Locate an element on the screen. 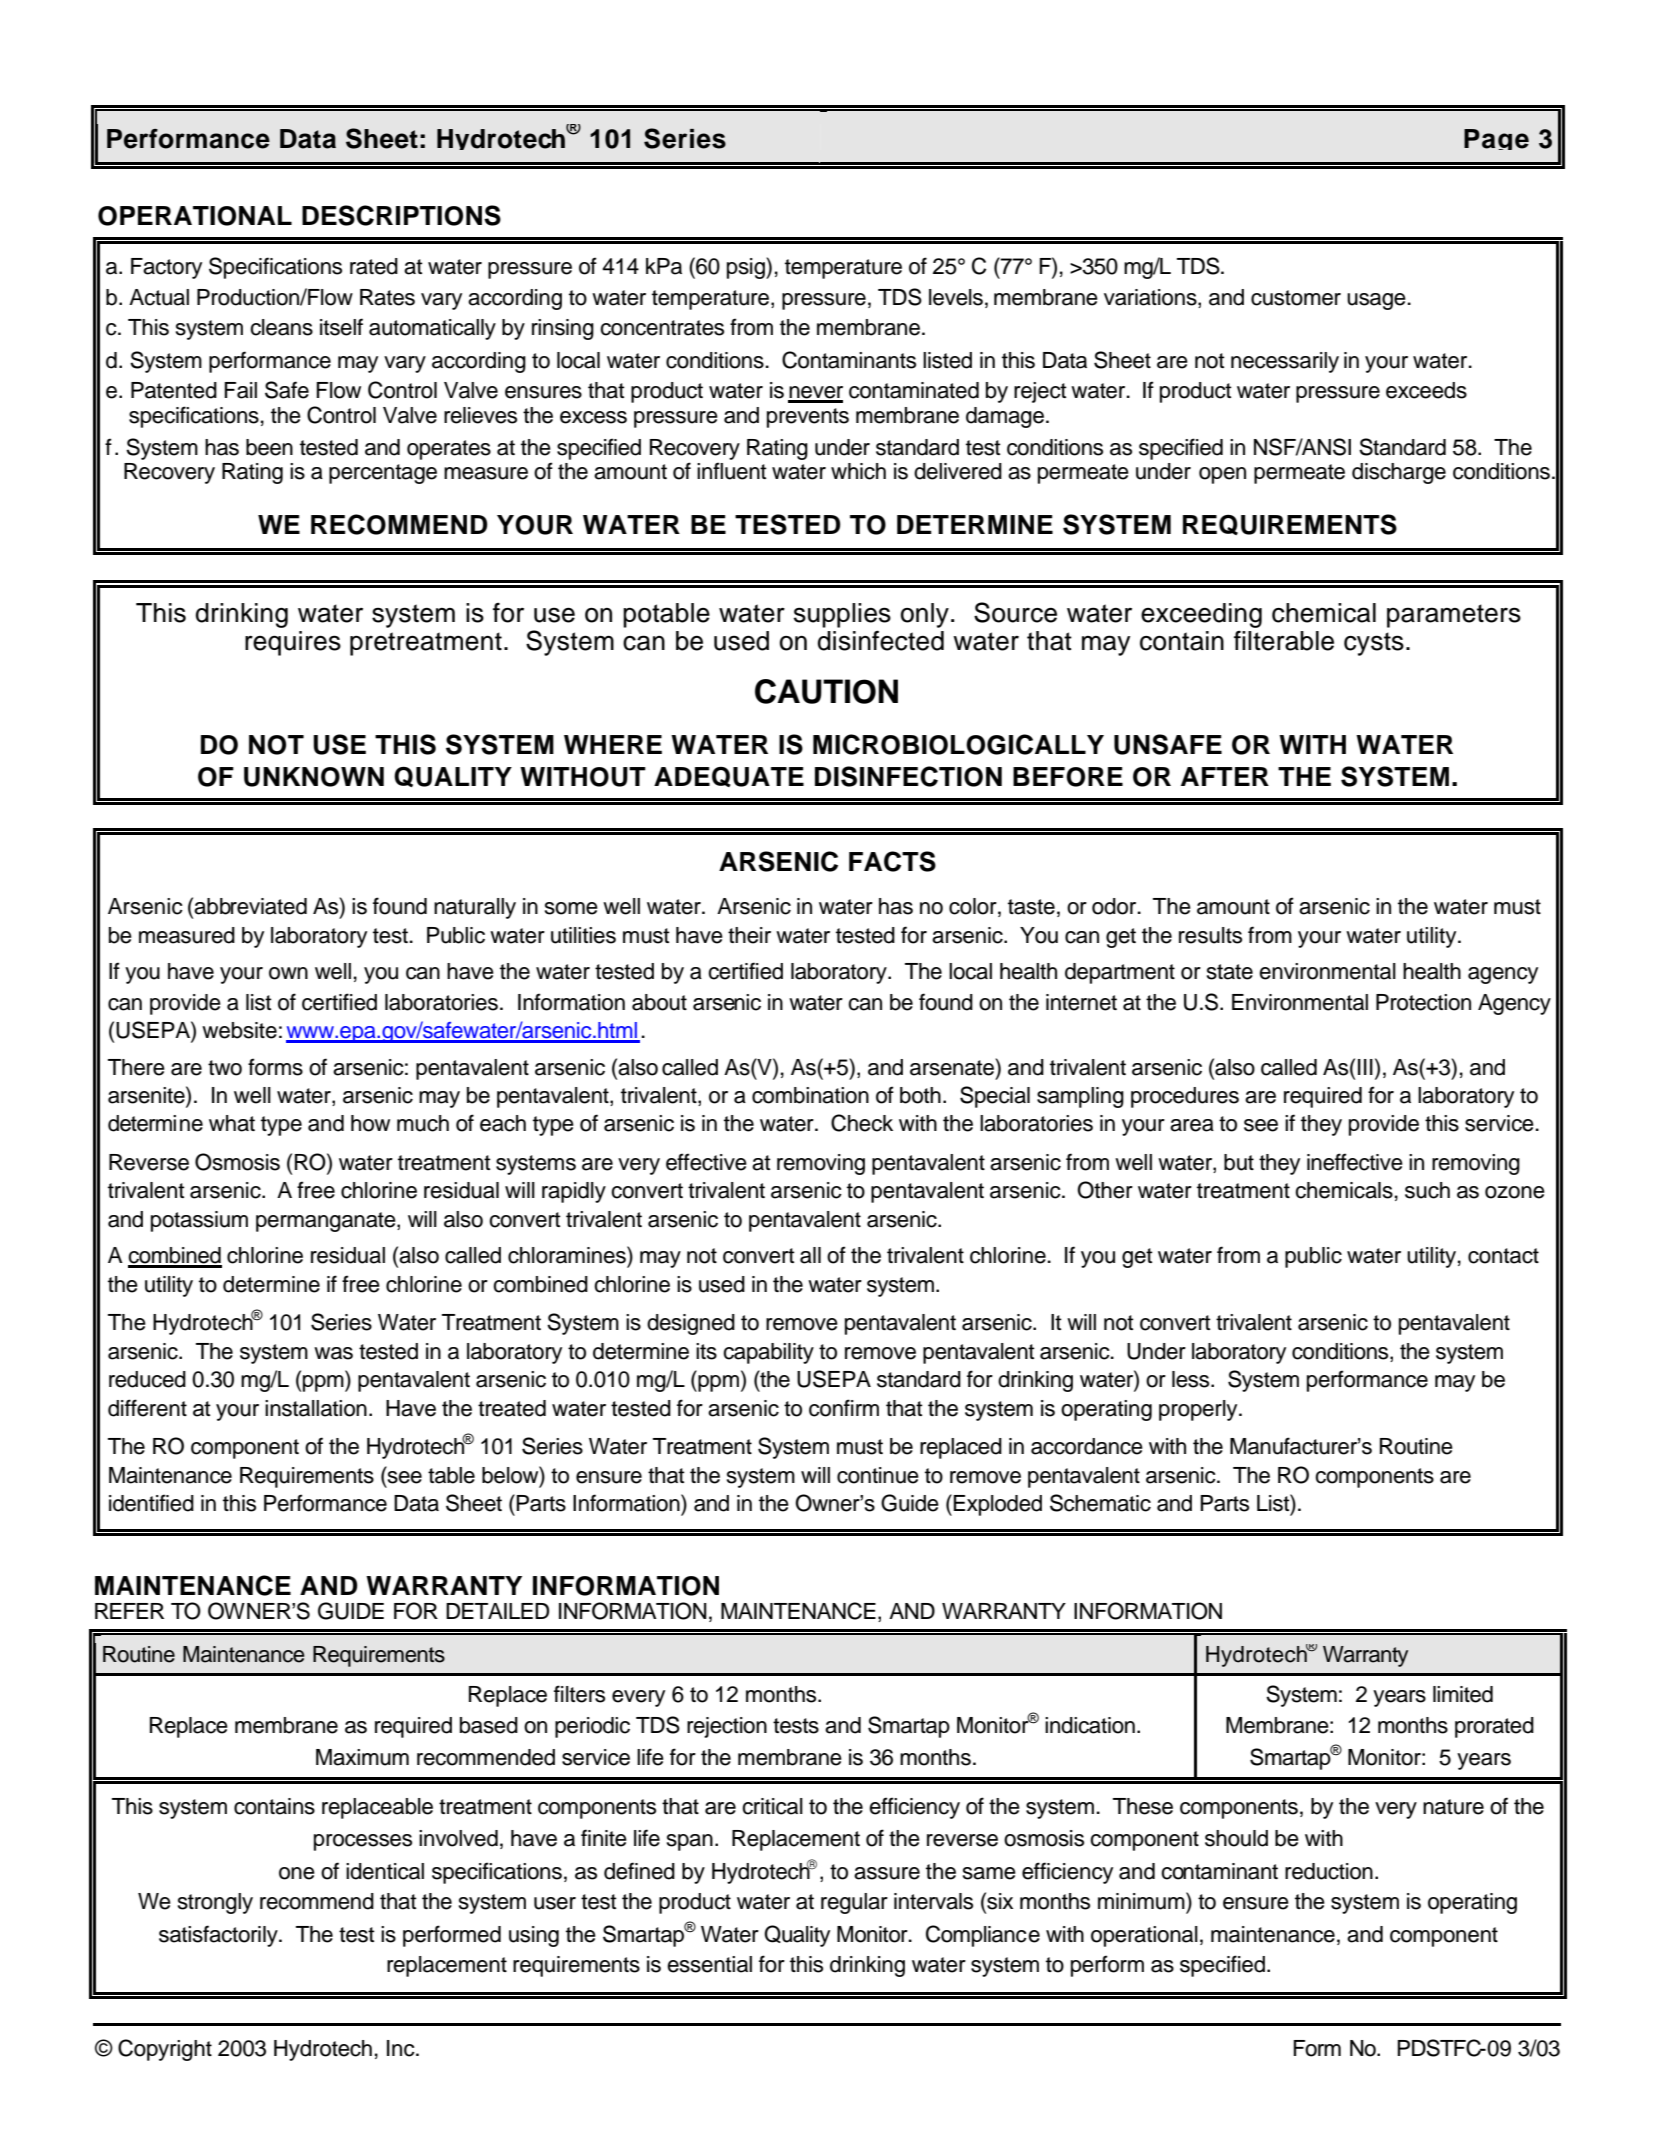 The width and height of the screenshot is (1658, 2145). properly is located at coordinates (1199, 1410).
